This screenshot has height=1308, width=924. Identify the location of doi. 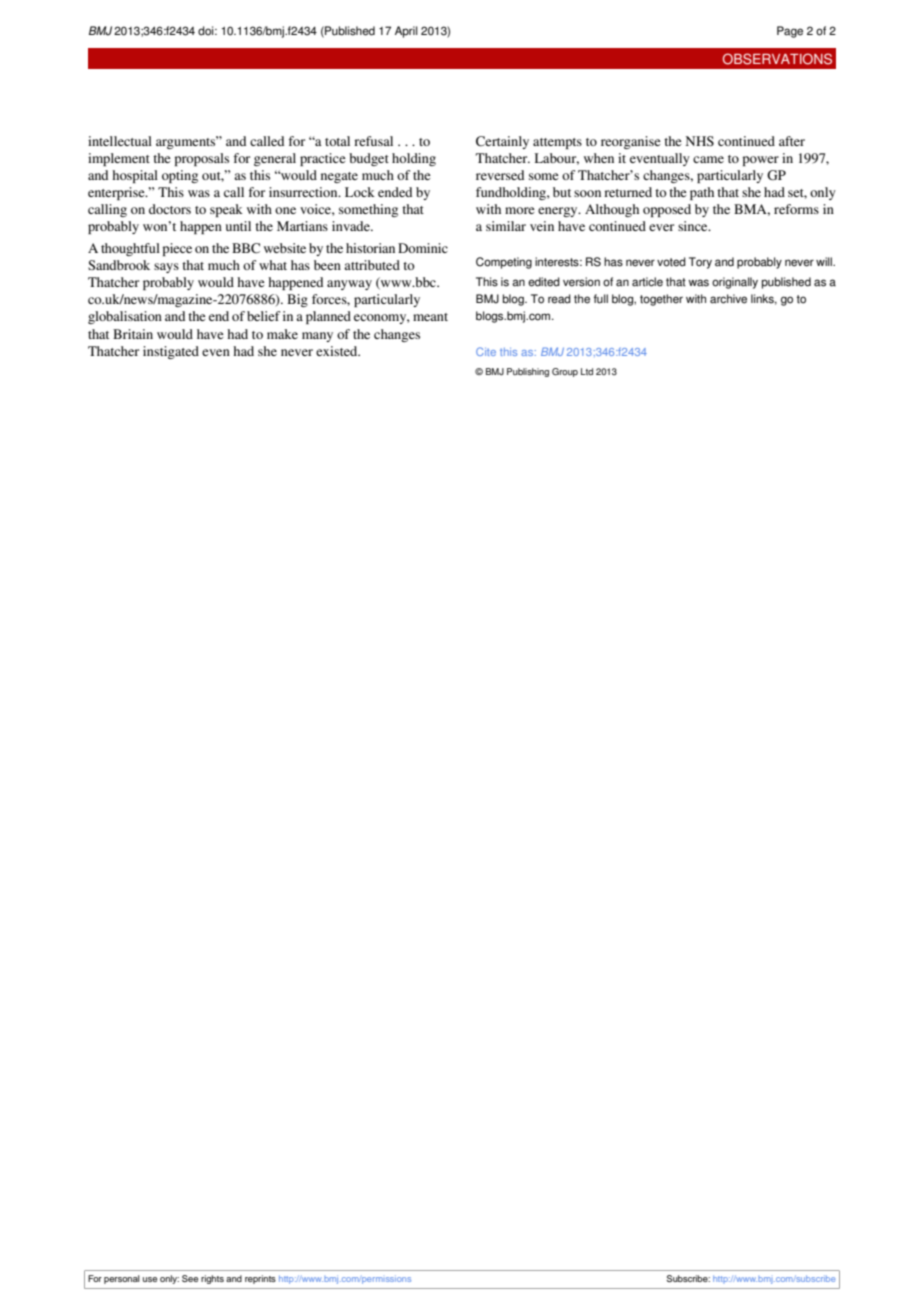
(207, 31).
